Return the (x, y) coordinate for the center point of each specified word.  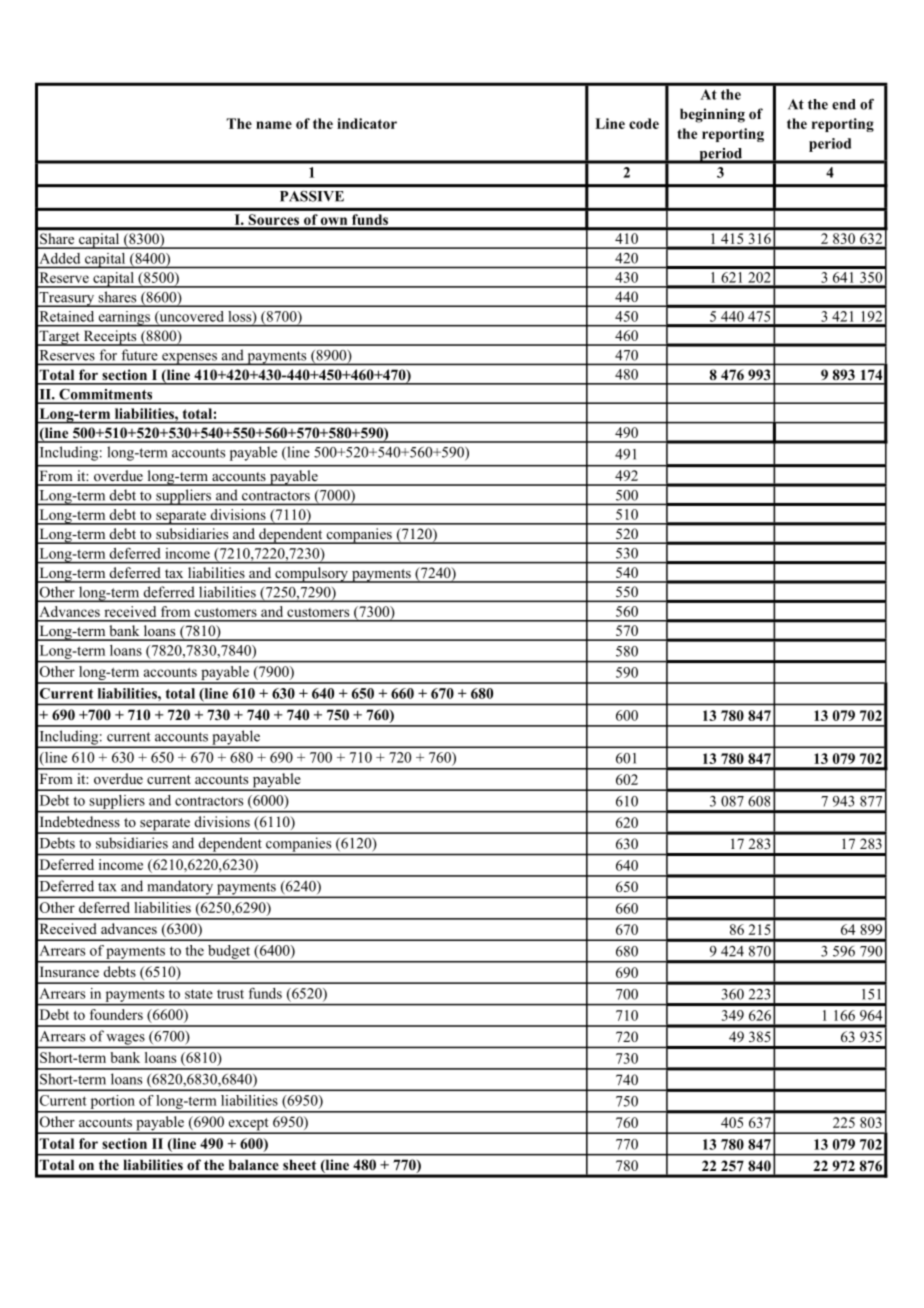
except (248, 1125)
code (644, 123)
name (274, 125)
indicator (367, 123)
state (199, 994)
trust (230, 994)
